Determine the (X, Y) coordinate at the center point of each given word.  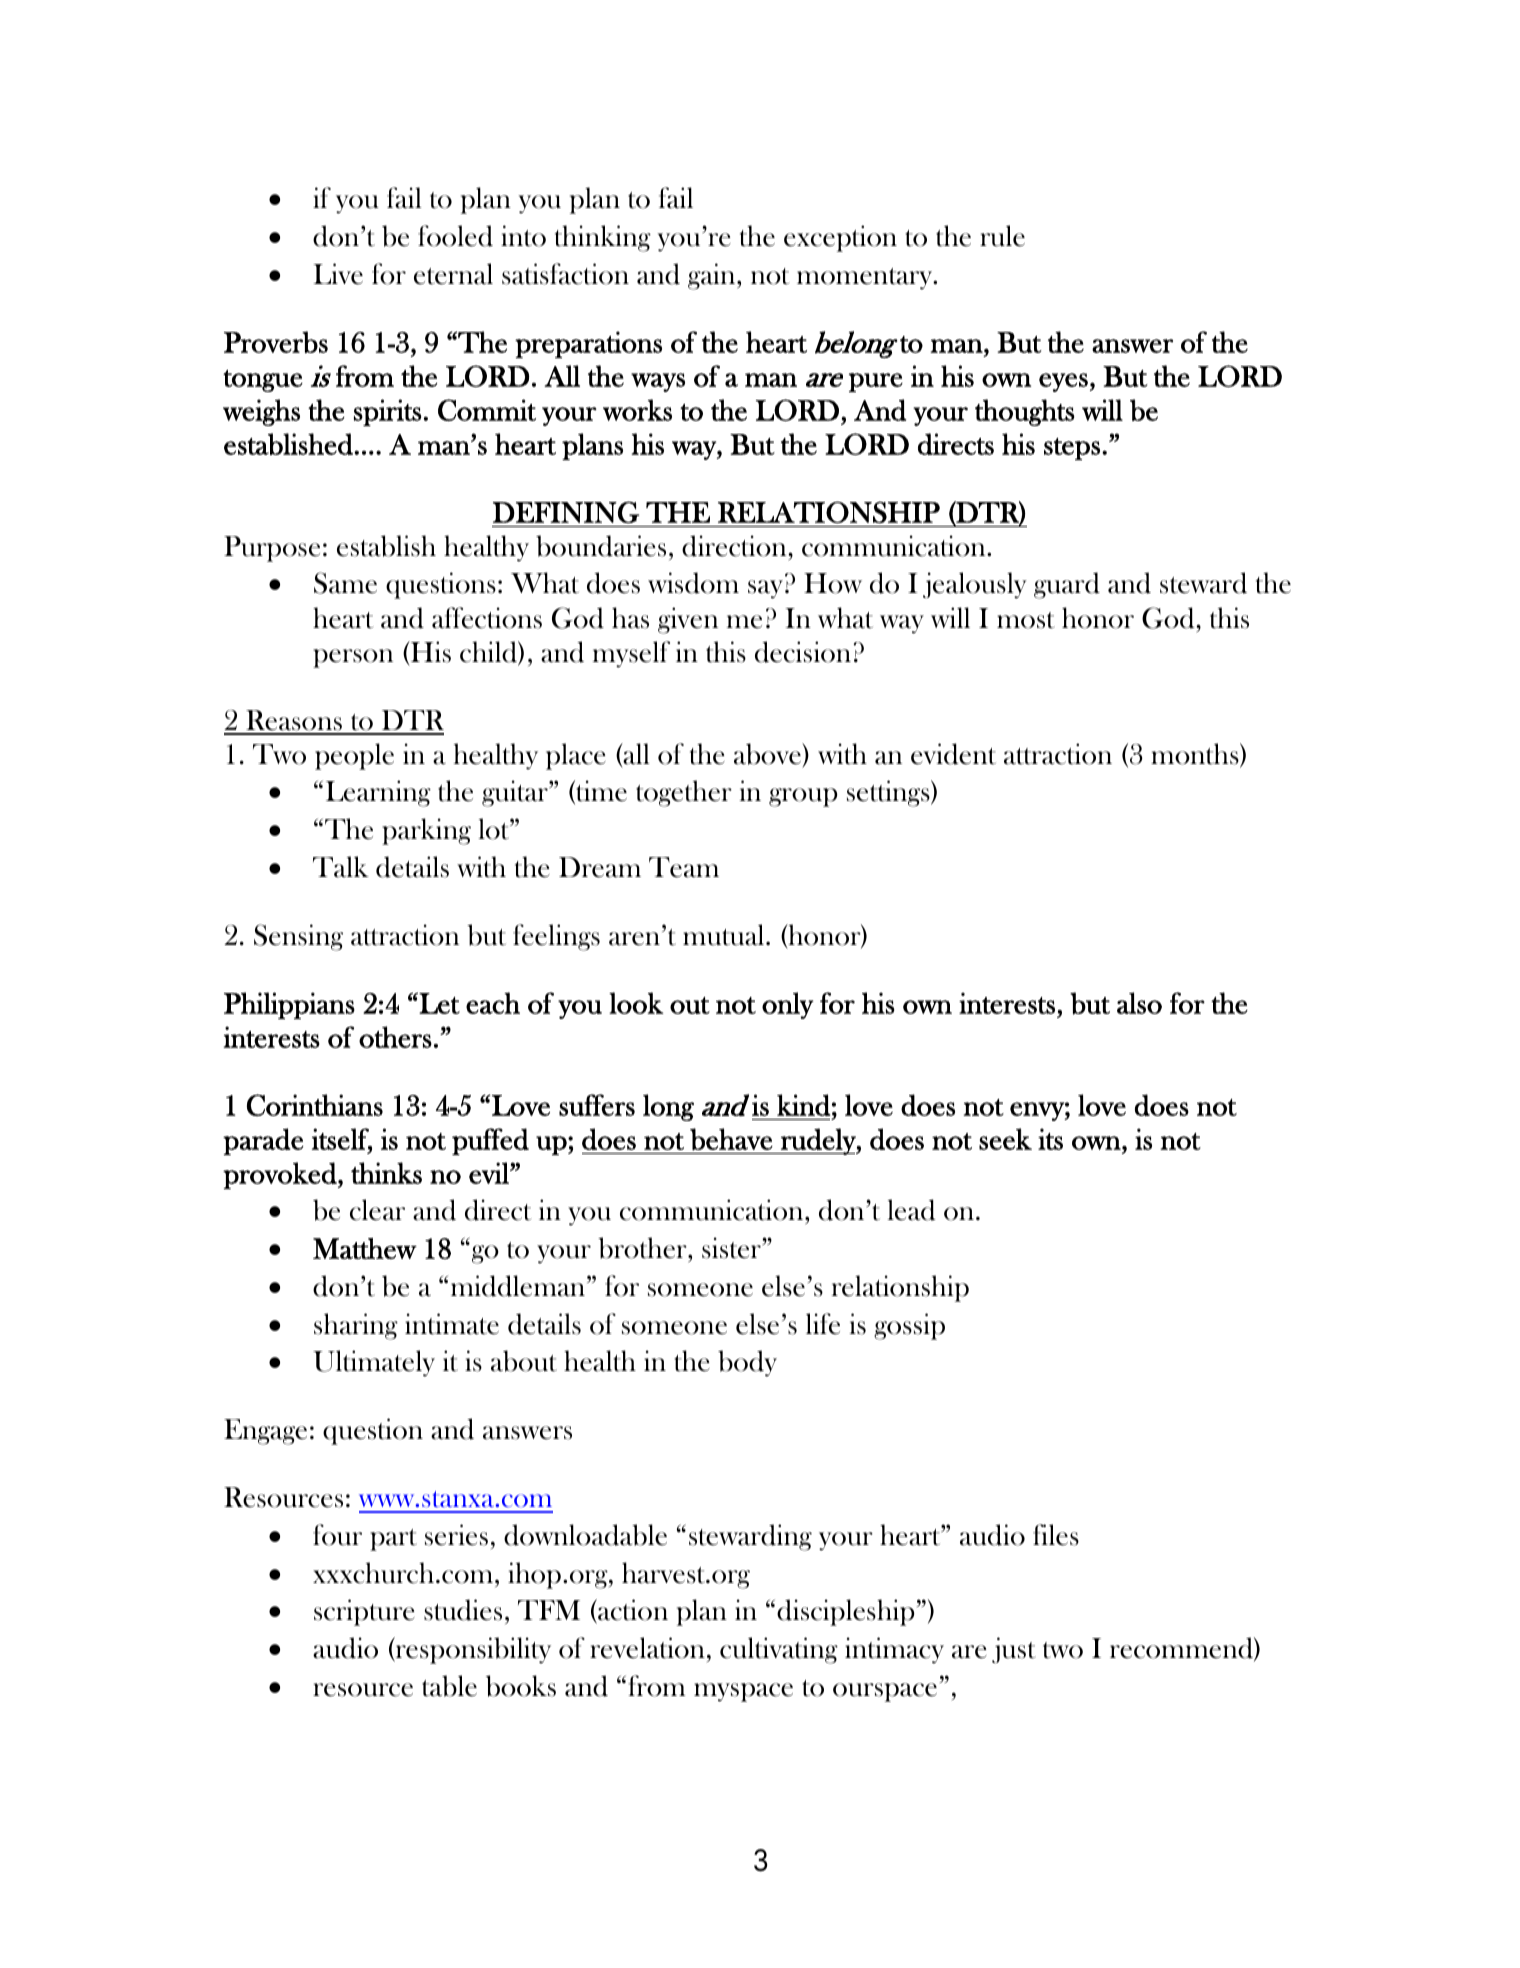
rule (1002, 236)
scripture (364, 1612)
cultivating (779, 1650)
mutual (725, 935)
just (1014, 1650)
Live (338, 274)
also (1139, 1003)
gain (713, 276)
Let (438, 1003)
